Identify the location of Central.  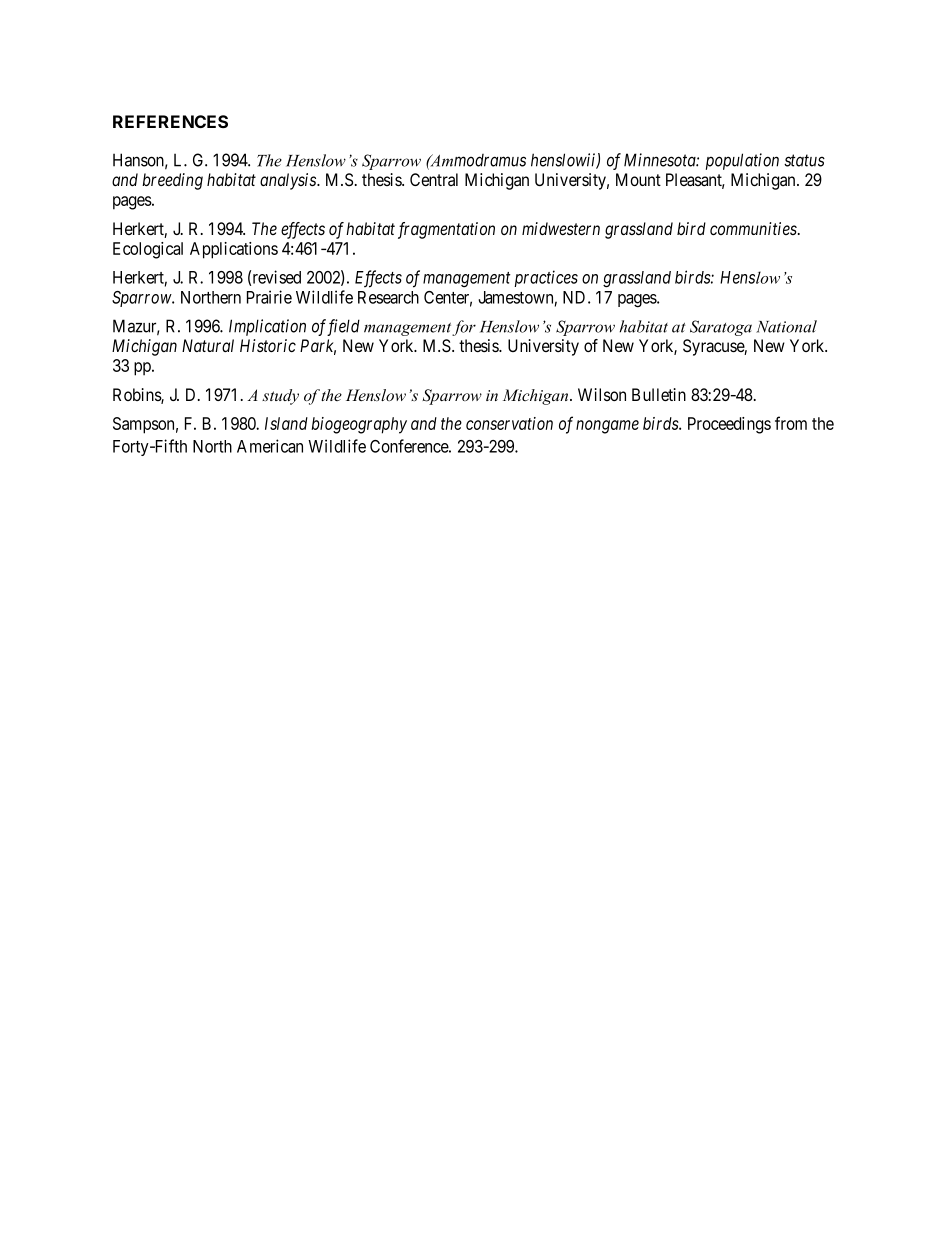
(434, 179).
